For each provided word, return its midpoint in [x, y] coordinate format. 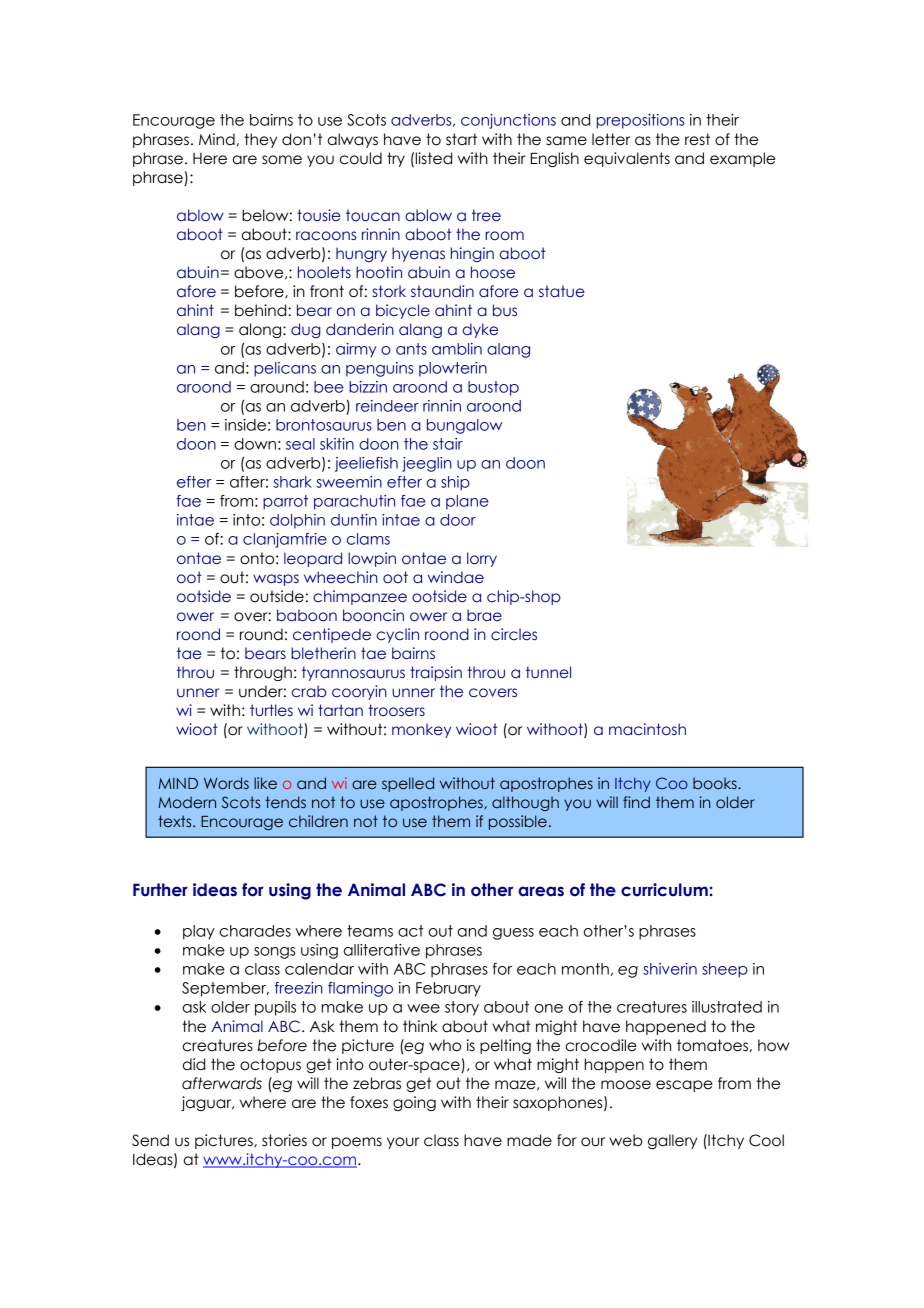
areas [541, 891]
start [461, 139]
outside [277, 596]
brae [484, 615]
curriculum [664, 890]
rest [697, 139]
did [194, 1064]
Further [160, 890]
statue [562, 291]
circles [514, 634]
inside [245, 425]
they [260, 140]
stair [448, 444]
